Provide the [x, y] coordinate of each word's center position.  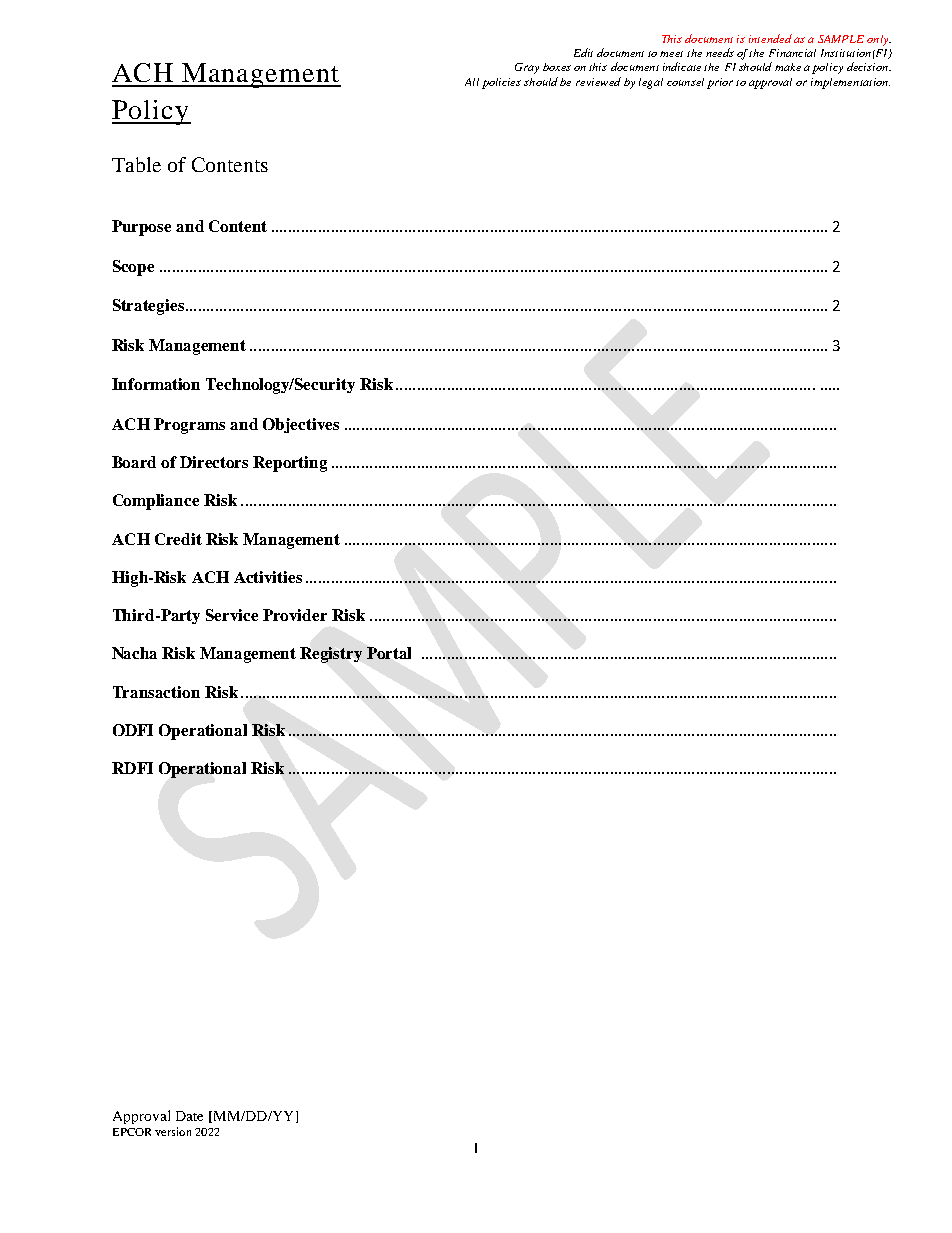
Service [232, 615]
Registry [331, 655]
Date [189, 1116]
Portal [389, 653]
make [788, 67]
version [173, 1131]
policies [501, 83]
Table [136, 164]
